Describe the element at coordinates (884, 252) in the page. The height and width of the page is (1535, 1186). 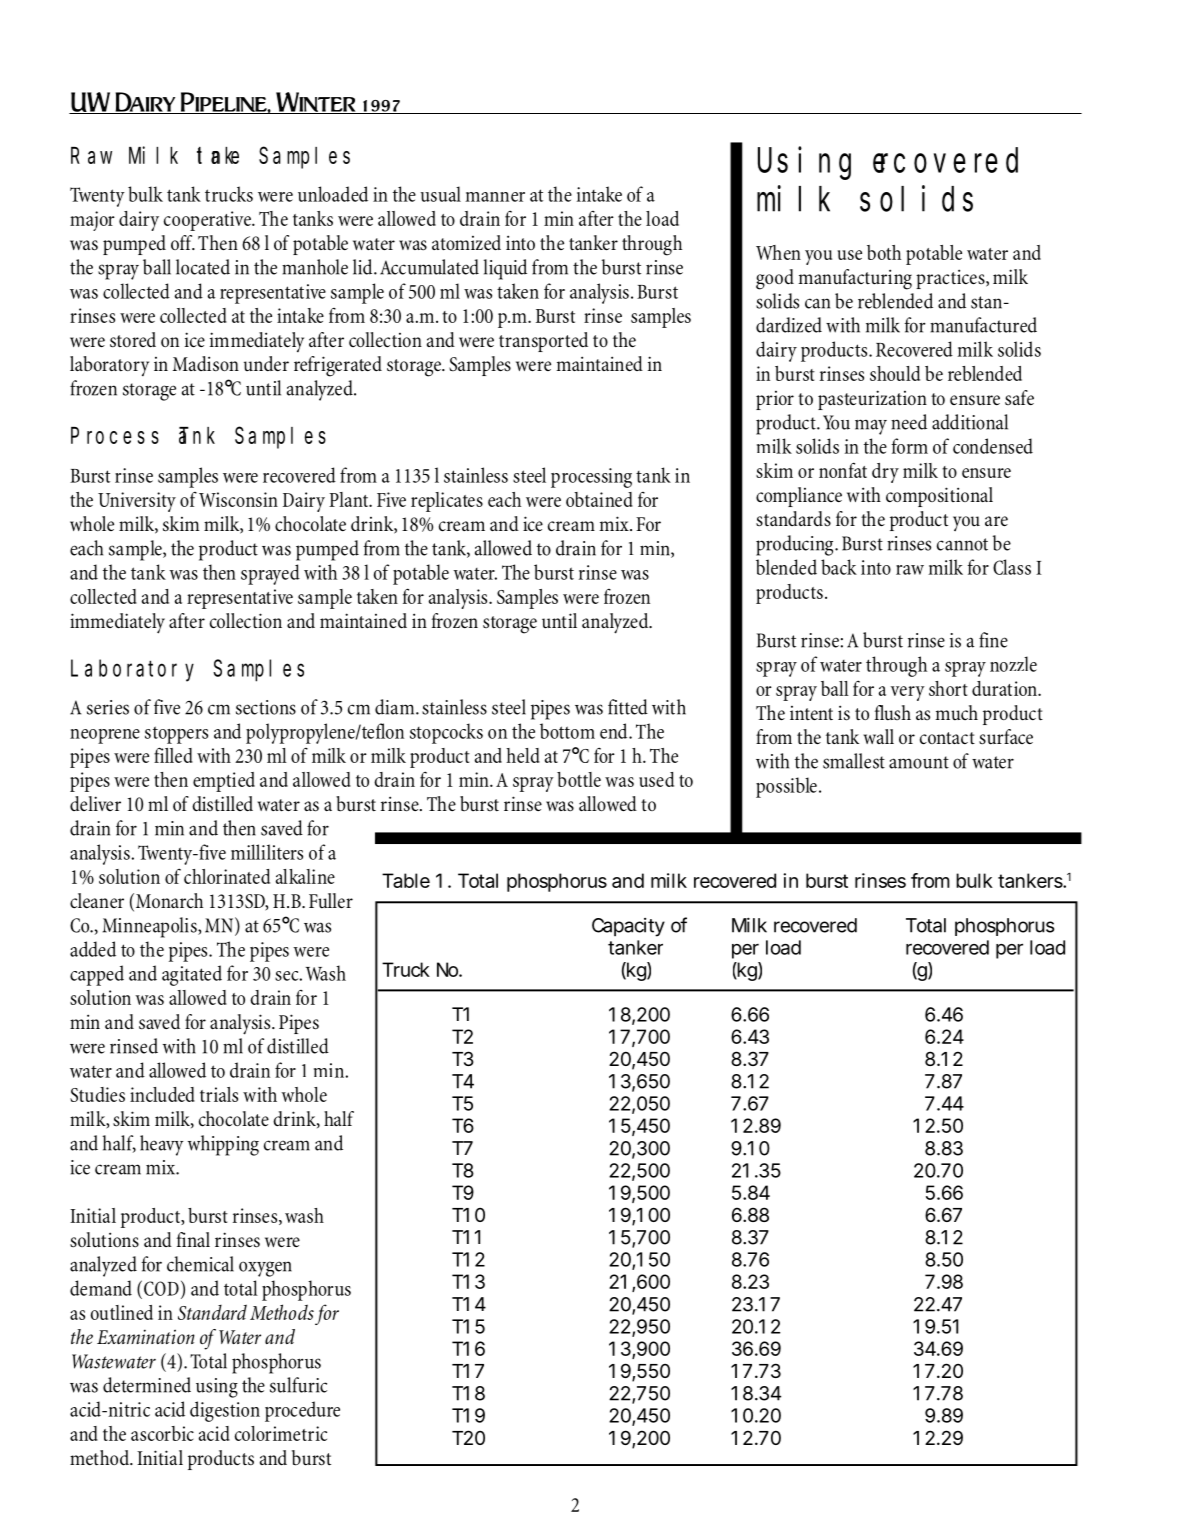
I see `both` at that location.
